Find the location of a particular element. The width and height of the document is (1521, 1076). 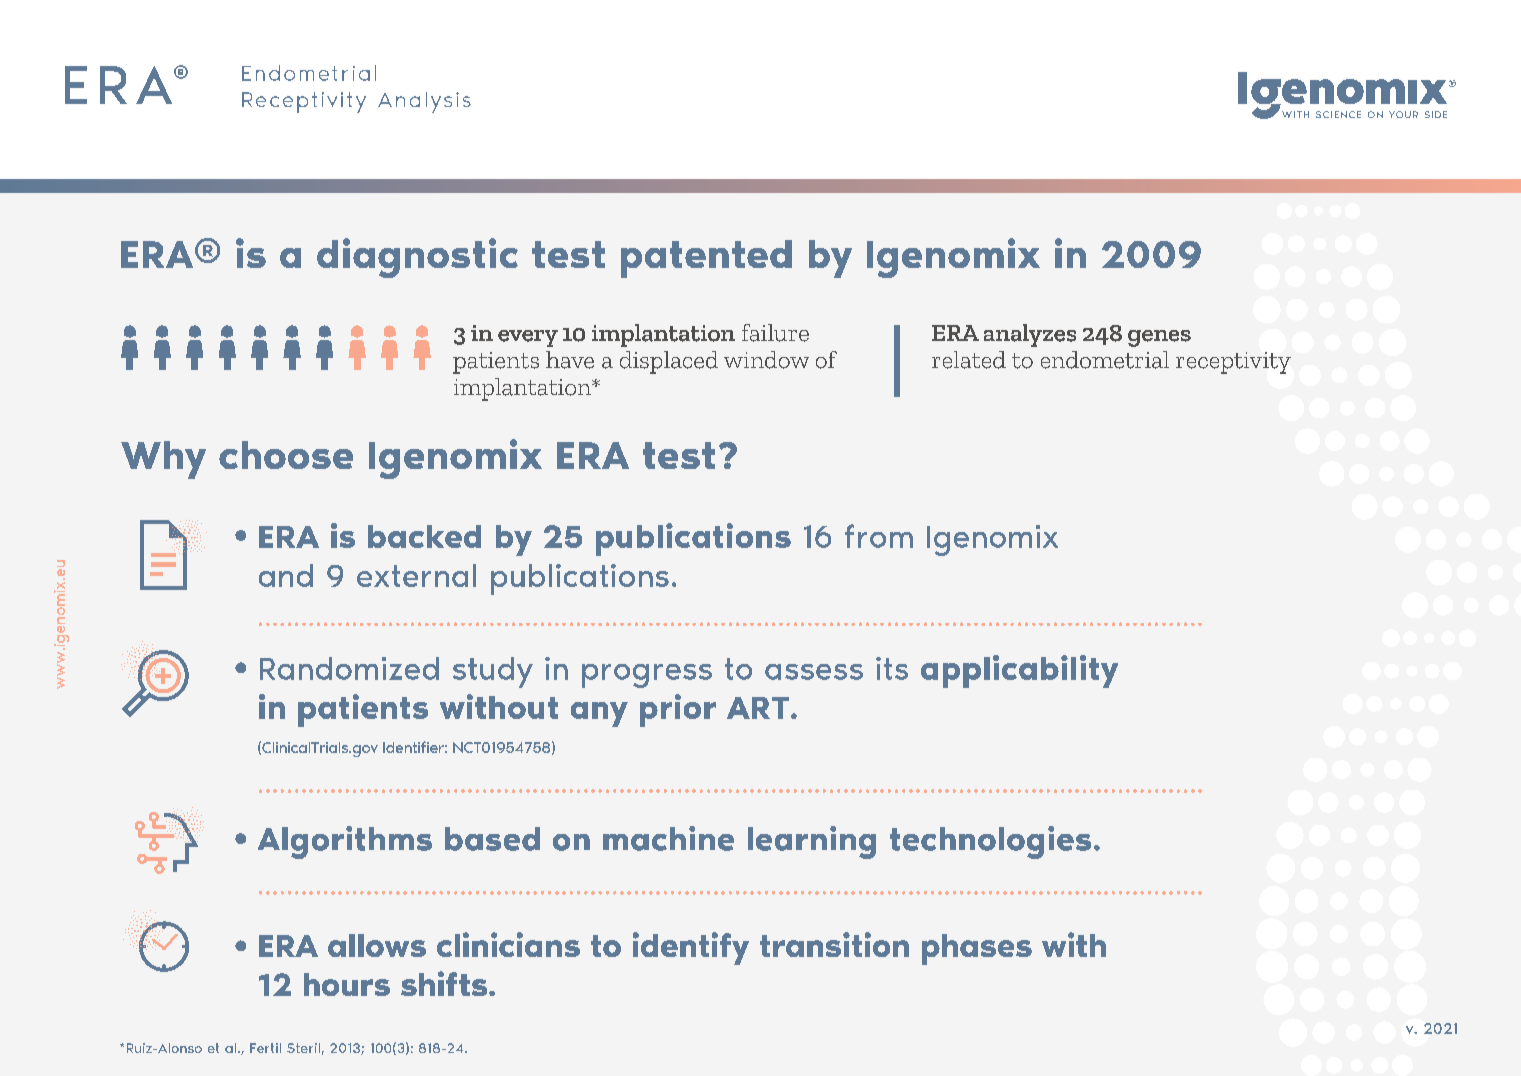

from is located at coordinates (879, 536).
